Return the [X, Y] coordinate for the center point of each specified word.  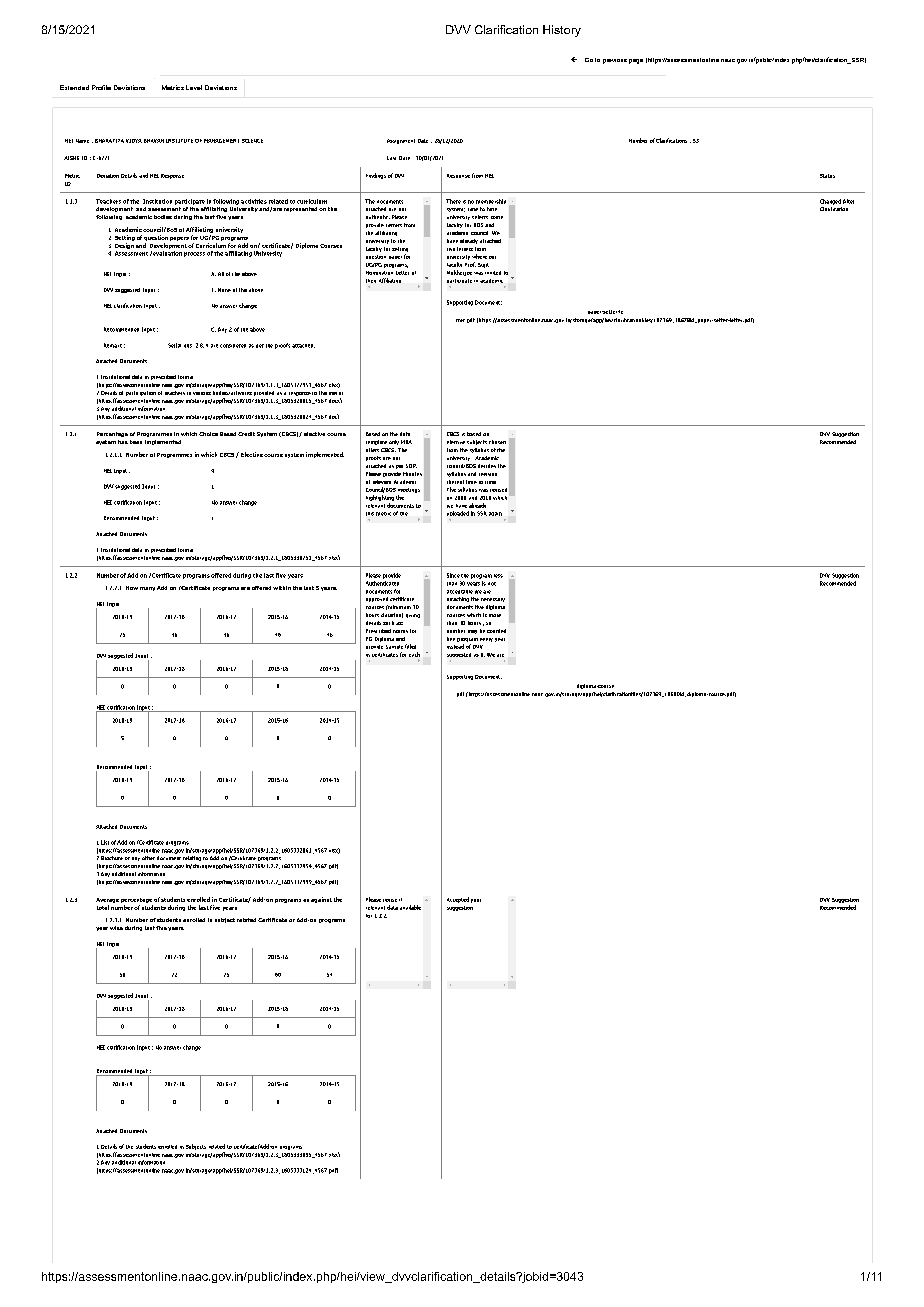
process [194, 254]
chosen [497, 442]
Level [194, 87]
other [148, 858]
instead [455, 646]
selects [480, 217]
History [562, 31]
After [848, 201]
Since [453, 575]
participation [141, 393]
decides [487, 466]
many [147, 589]
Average [107, 900]
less [498, 576]
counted [496, 631]
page [636, 61]
